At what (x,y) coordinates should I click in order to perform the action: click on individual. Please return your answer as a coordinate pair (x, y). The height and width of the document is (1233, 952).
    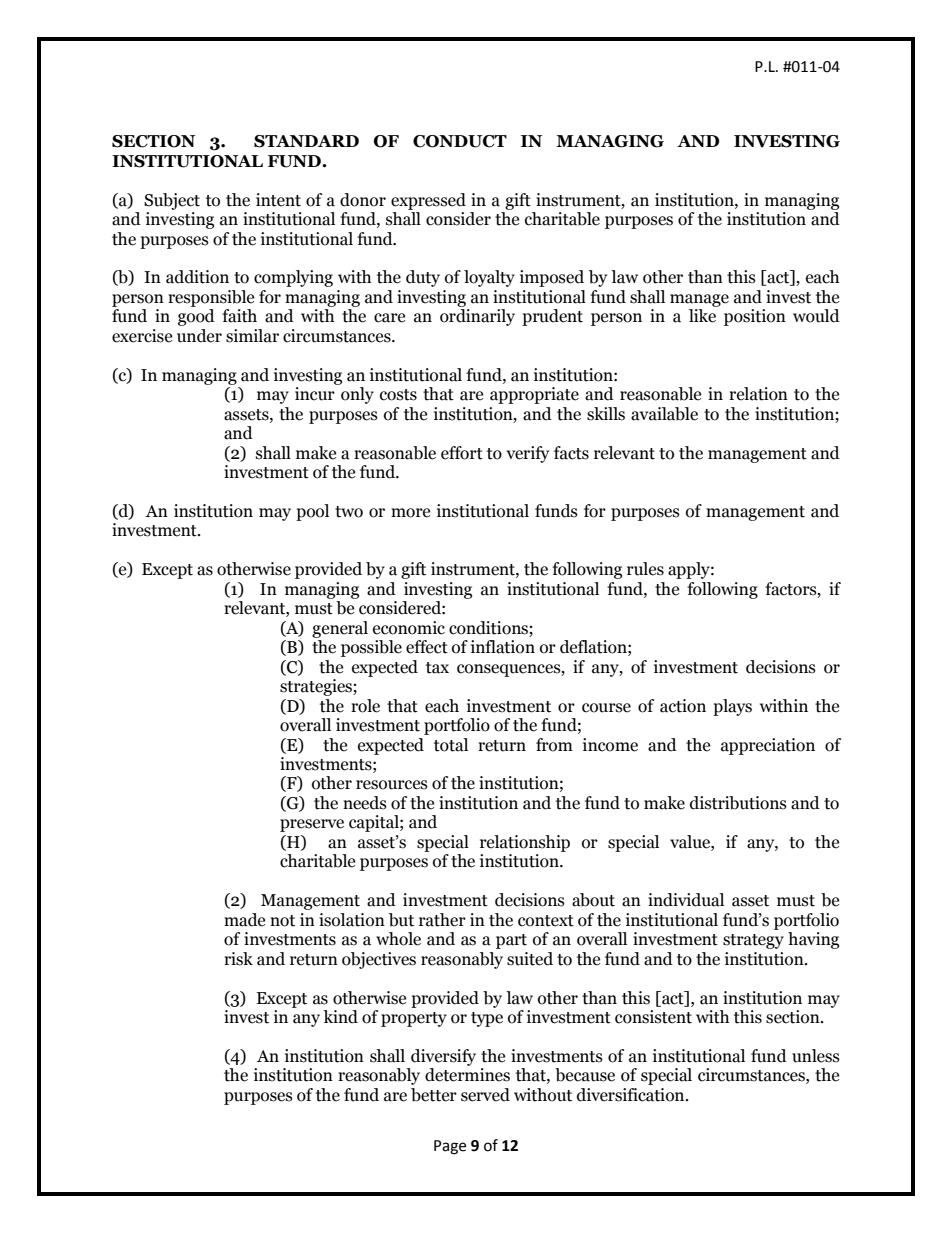
    Looking at the image, I should click on (686, 900).
